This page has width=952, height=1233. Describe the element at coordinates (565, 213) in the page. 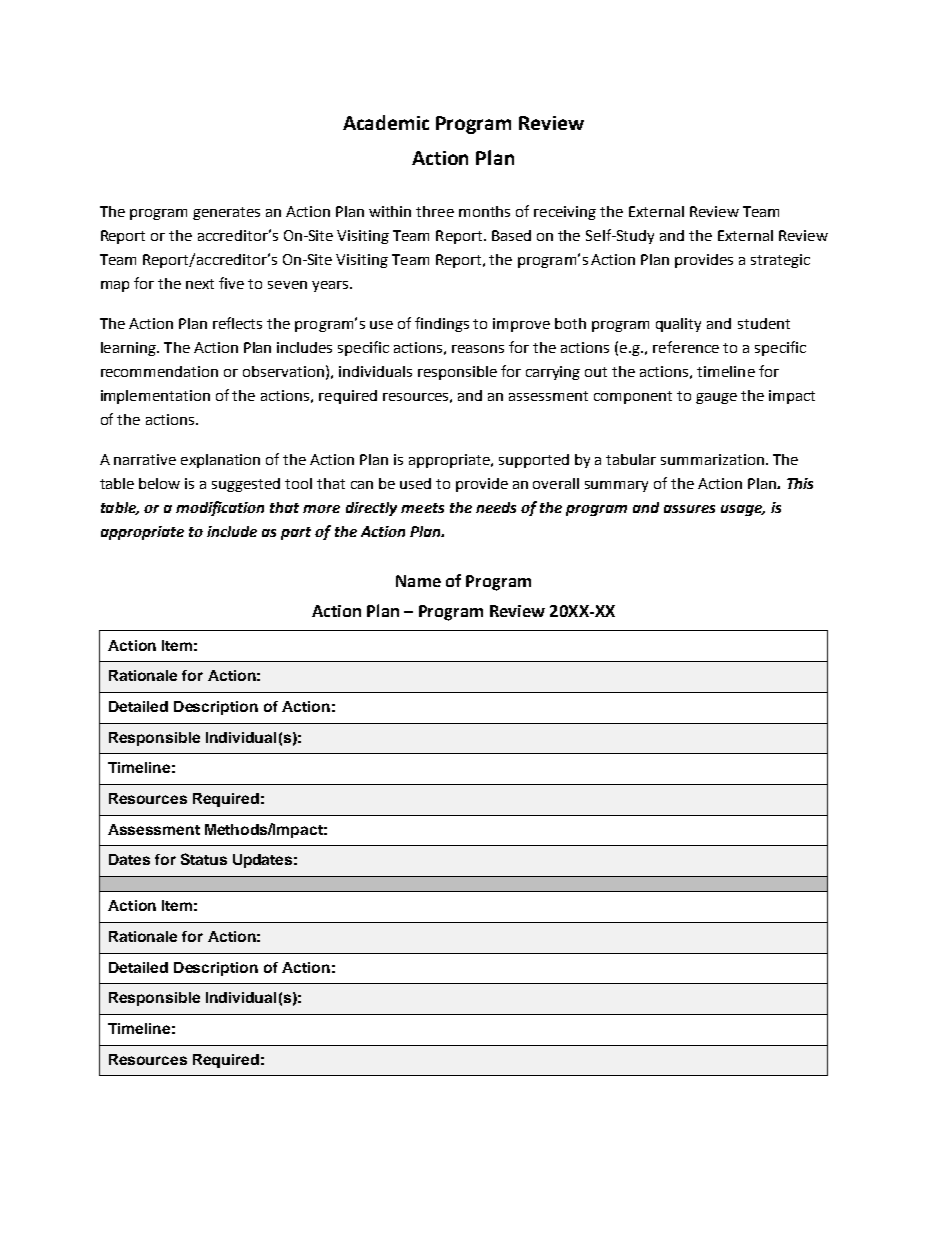

I see `receiving` at that location.
